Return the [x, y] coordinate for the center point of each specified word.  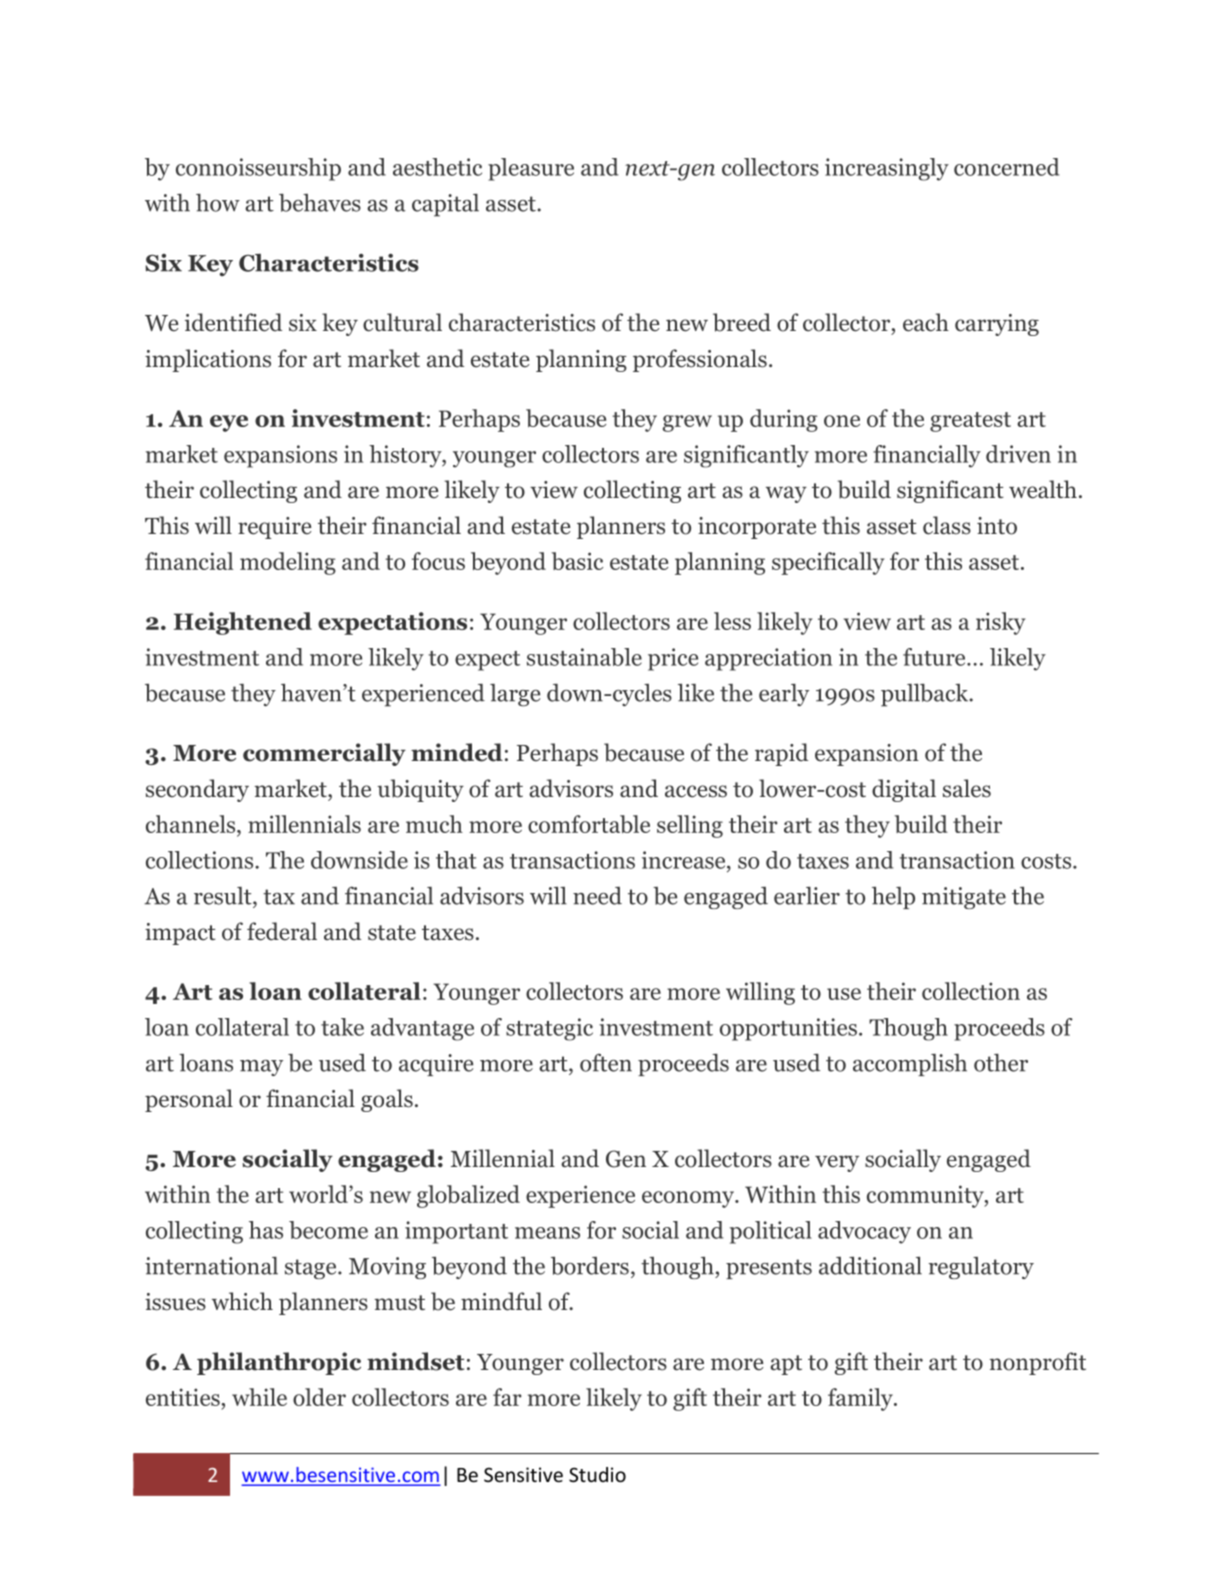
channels [192, 824]
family [861, 1399]
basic [577, 561]
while [259, 1397]
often [606, 1062]
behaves [320, 202]
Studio [597, 1474]
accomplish [910, 1065]
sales [967, 788]
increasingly [887, 169]
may [261, 1068]
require [274, 528]
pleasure [531, 169]
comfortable [589, 824]
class [947, 525]
